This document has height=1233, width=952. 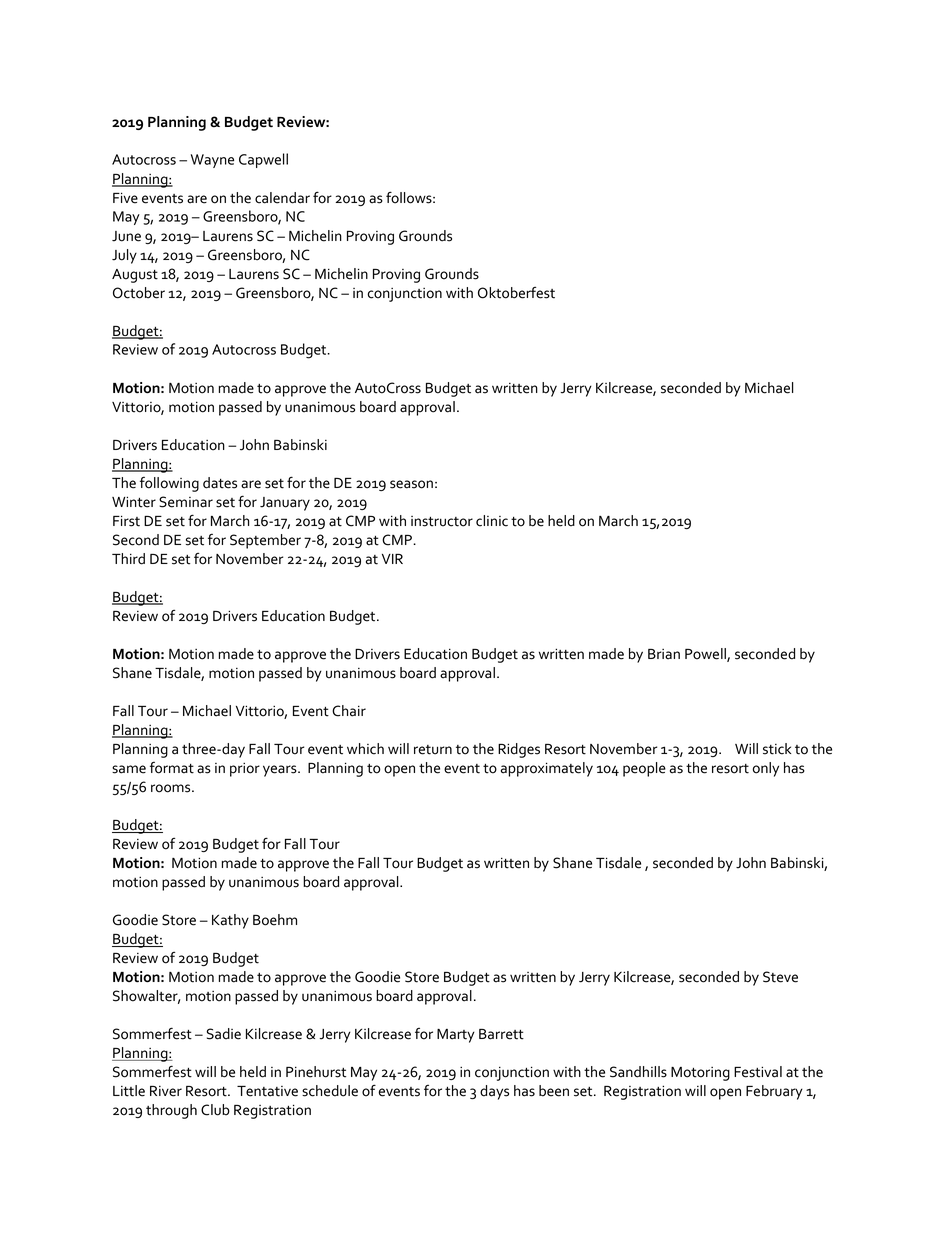 What do you see at coordinates (392, 559) in the document?
I see `VIR` at bounding box center [392, 559].
